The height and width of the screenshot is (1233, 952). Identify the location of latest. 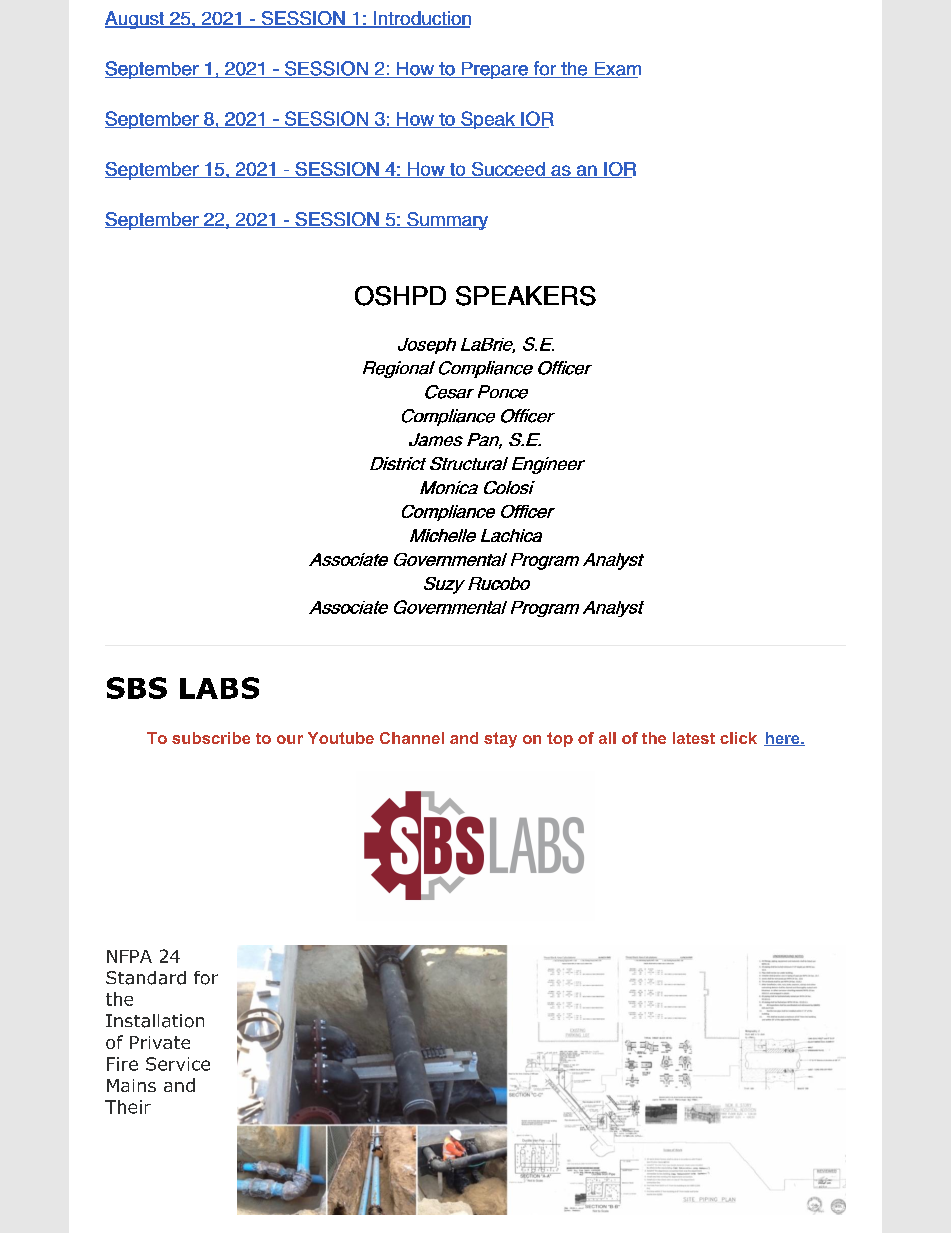
(694, 738).
